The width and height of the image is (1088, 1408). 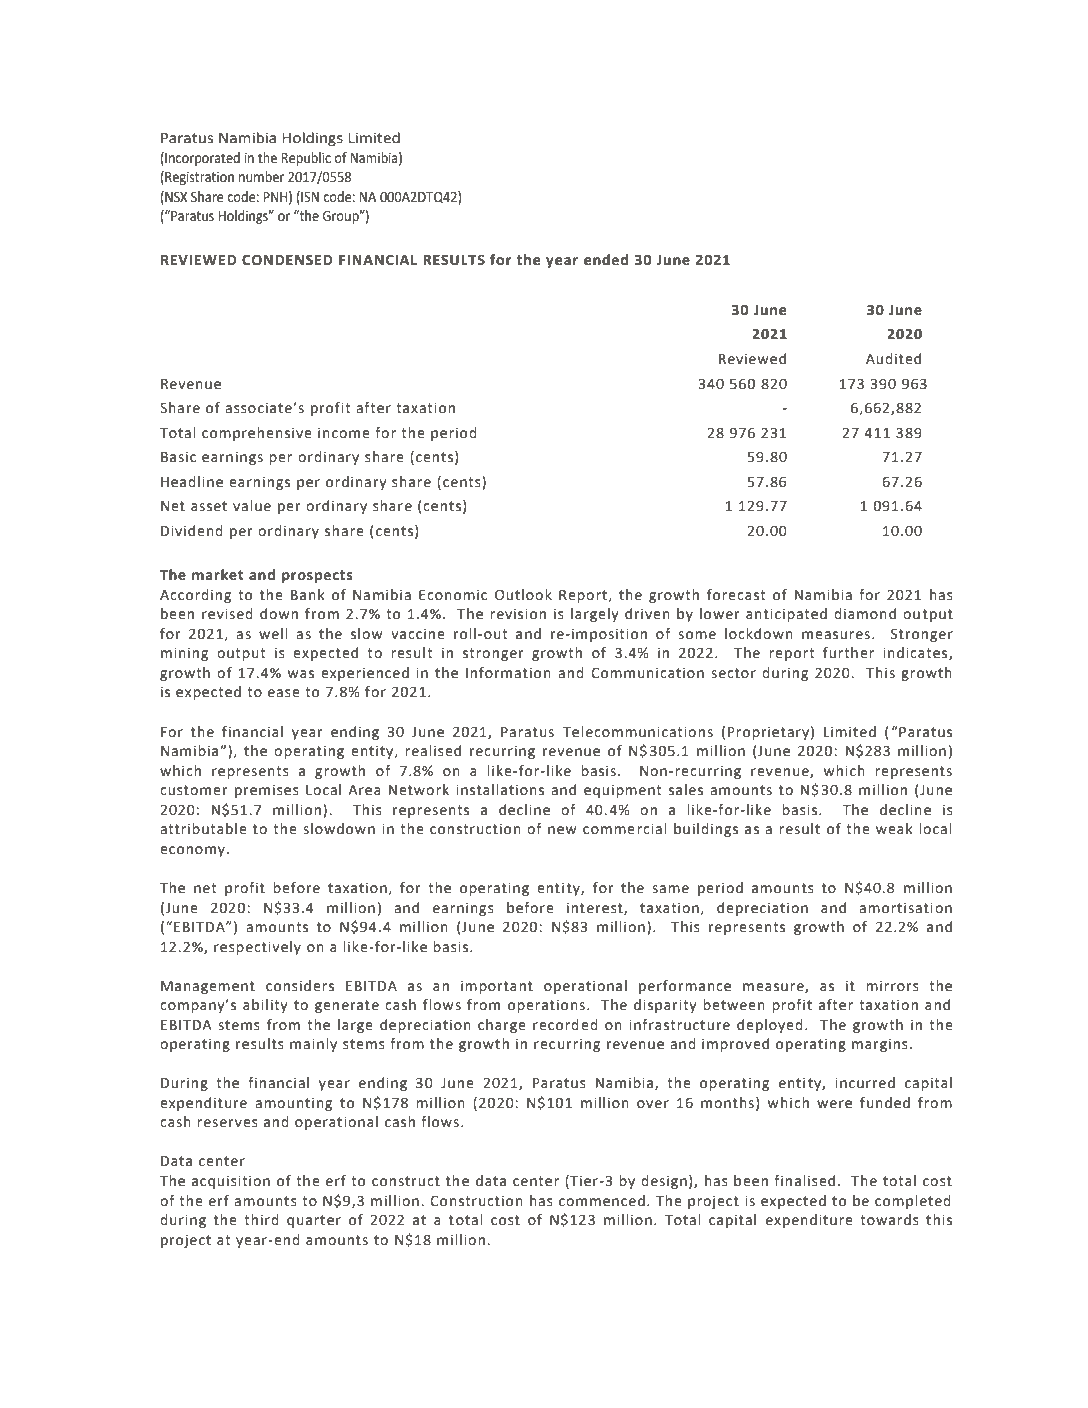 What do you see at coordinates (261, 177) in the image?
I see `number` at bounding box center [261, 177].
